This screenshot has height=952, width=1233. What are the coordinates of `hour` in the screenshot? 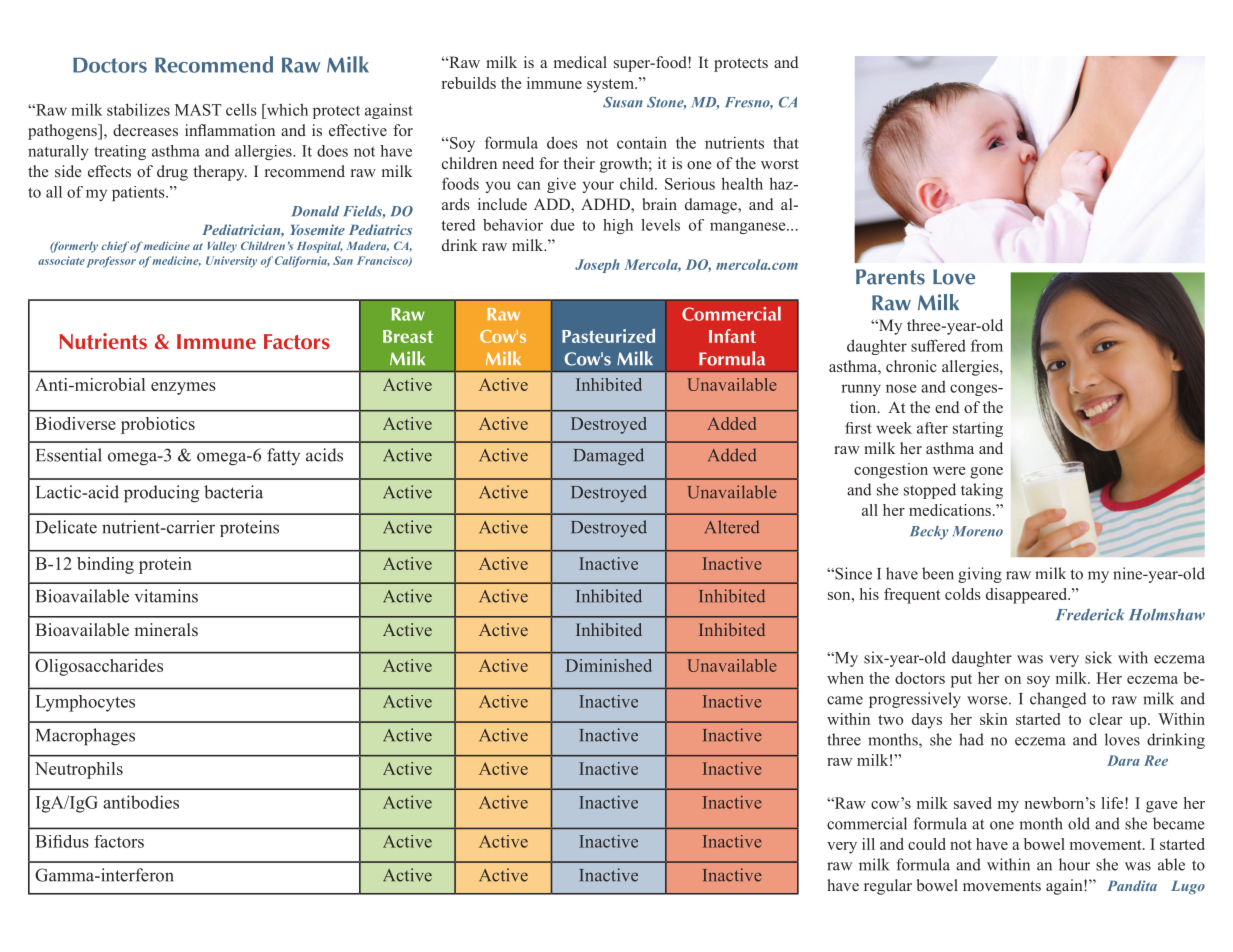 It's located at (1074, 864).
